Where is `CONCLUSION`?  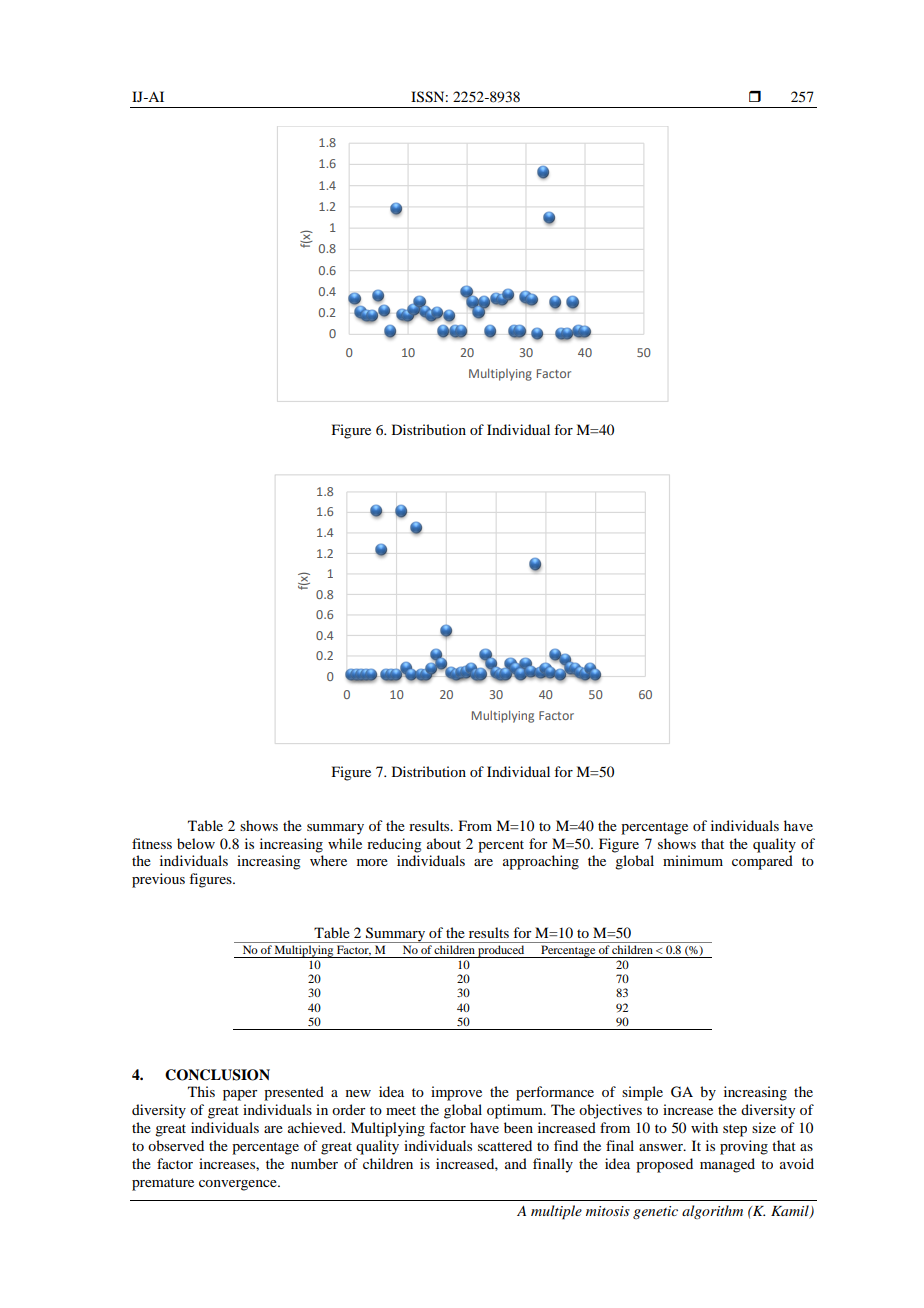 CONCLUSION is located at coordinates (217, 1075).
